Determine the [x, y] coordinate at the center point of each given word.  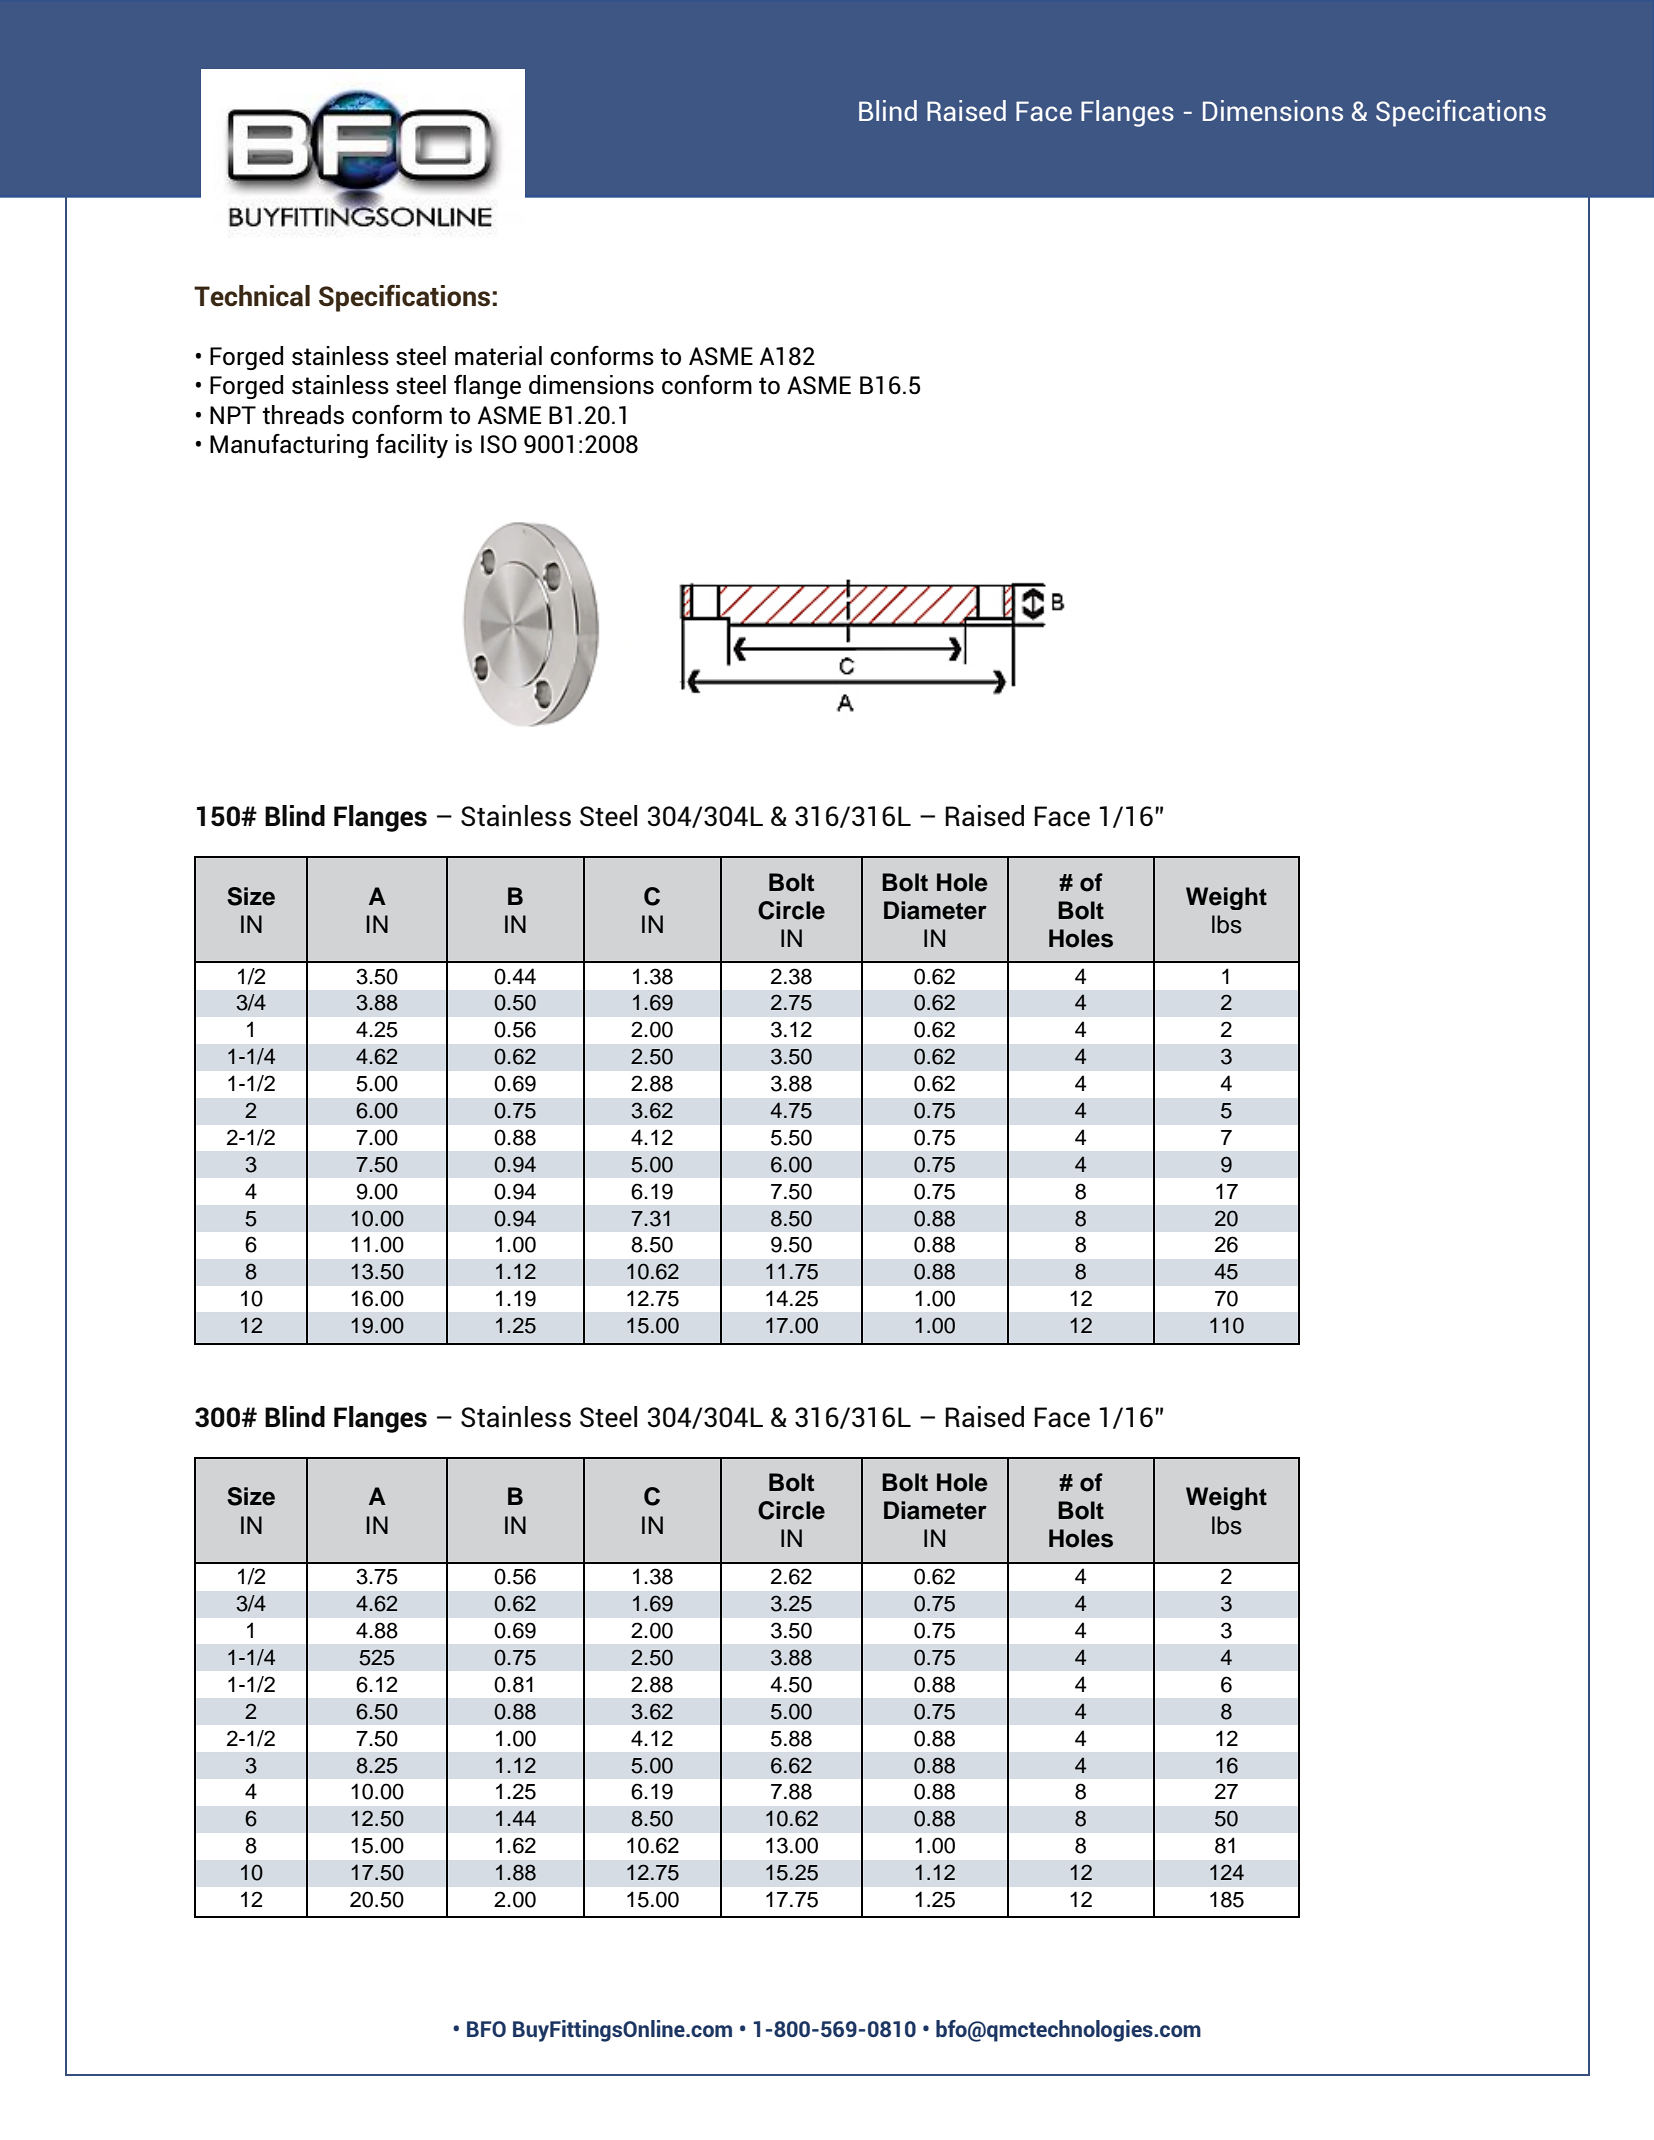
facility [412, 446]
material [498, 356]
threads [303, 415]
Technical [252, 296]
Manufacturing [289, 446]
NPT [233, 415]
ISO [499, 444]
